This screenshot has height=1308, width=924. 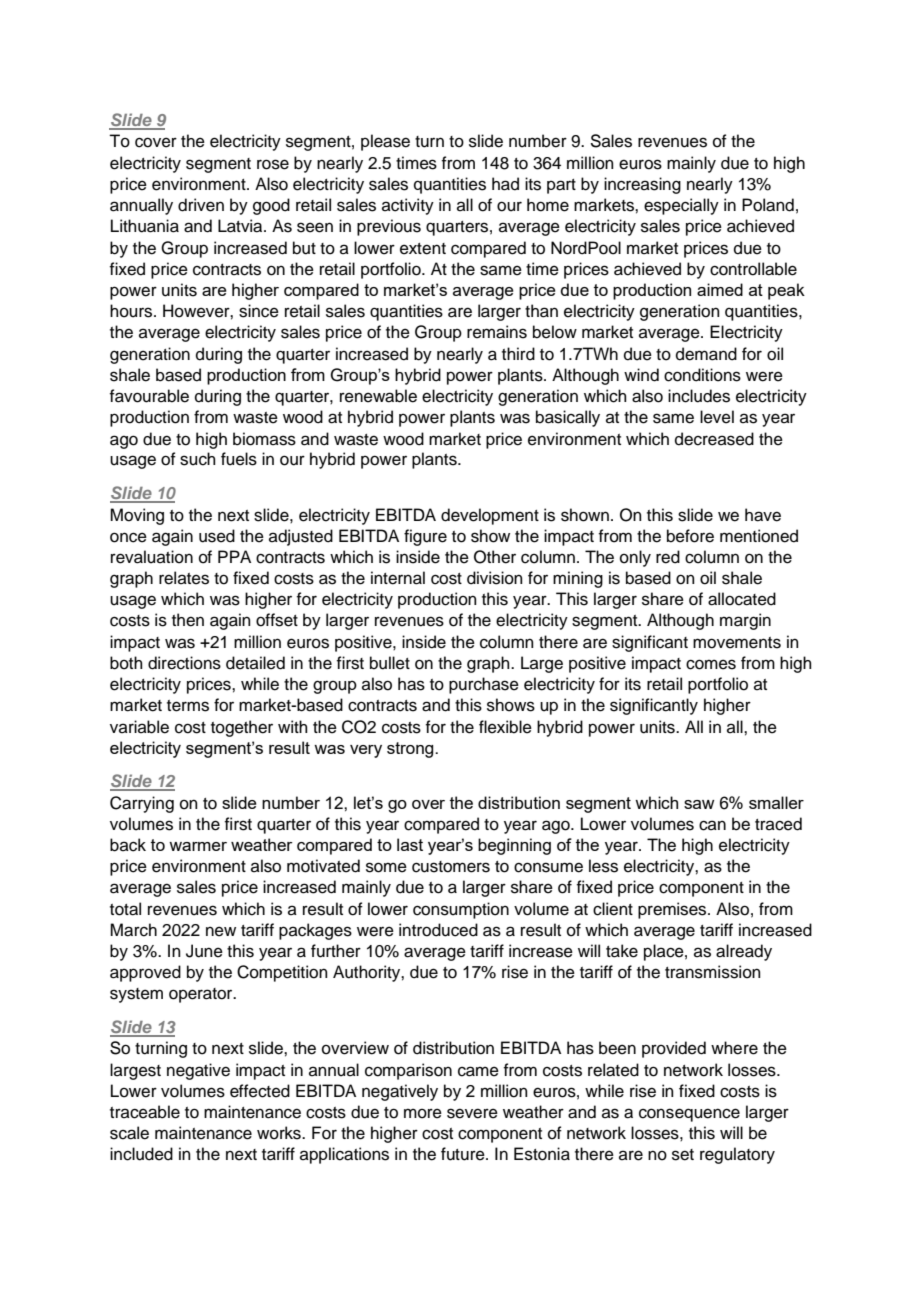 What do you see at coordinates (201, 205) in the screenshot?
I see `driven` at bounding box center [201, 205].
